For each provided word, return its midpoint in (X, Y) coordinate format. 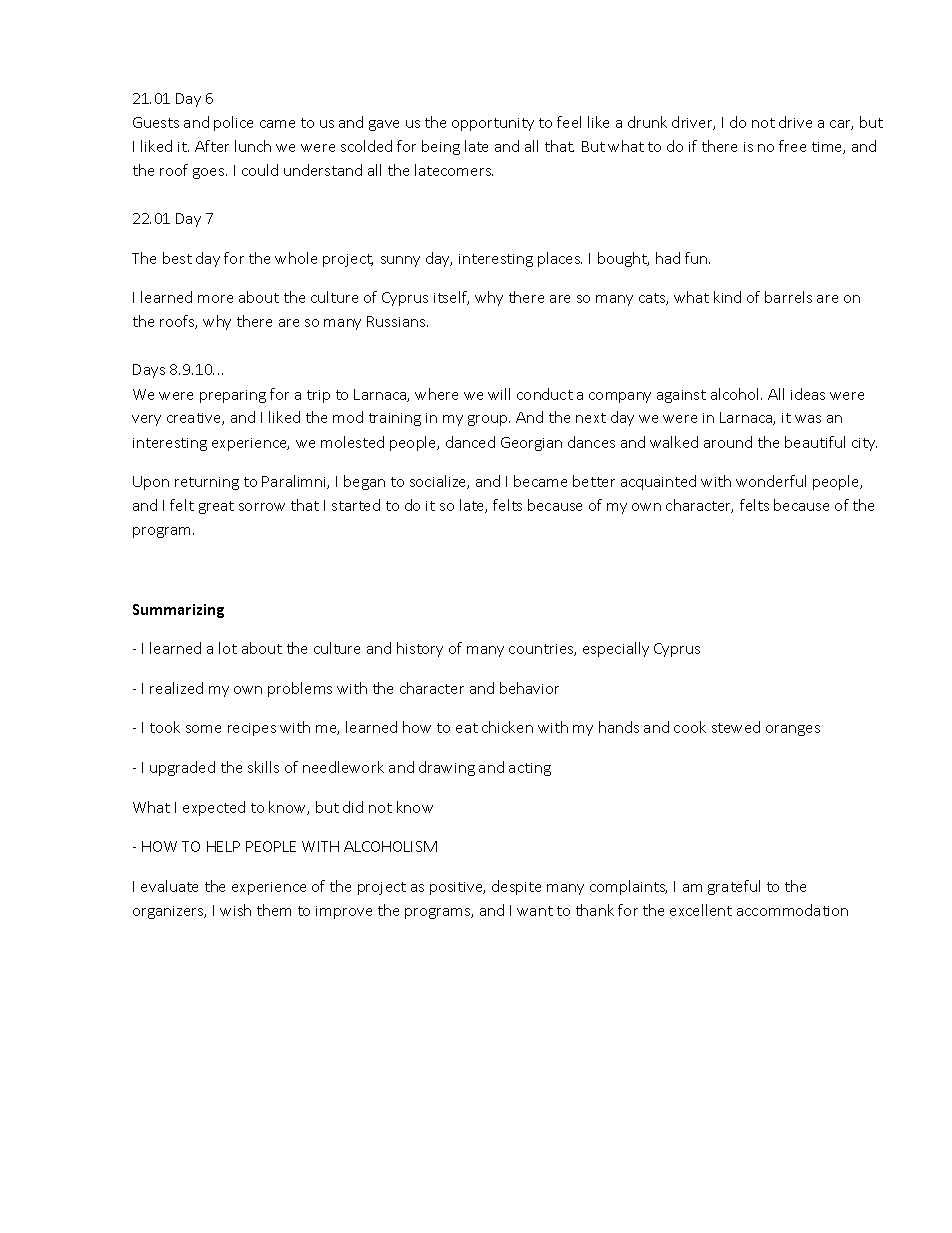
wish (235, 910)
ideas (808, 394)
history (420, 649)
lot (228, 648)
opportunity (493, 124)
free (792, 146)
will (499, 394)
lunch (253, 146)
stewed (736, 727)
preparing (233, 396)
